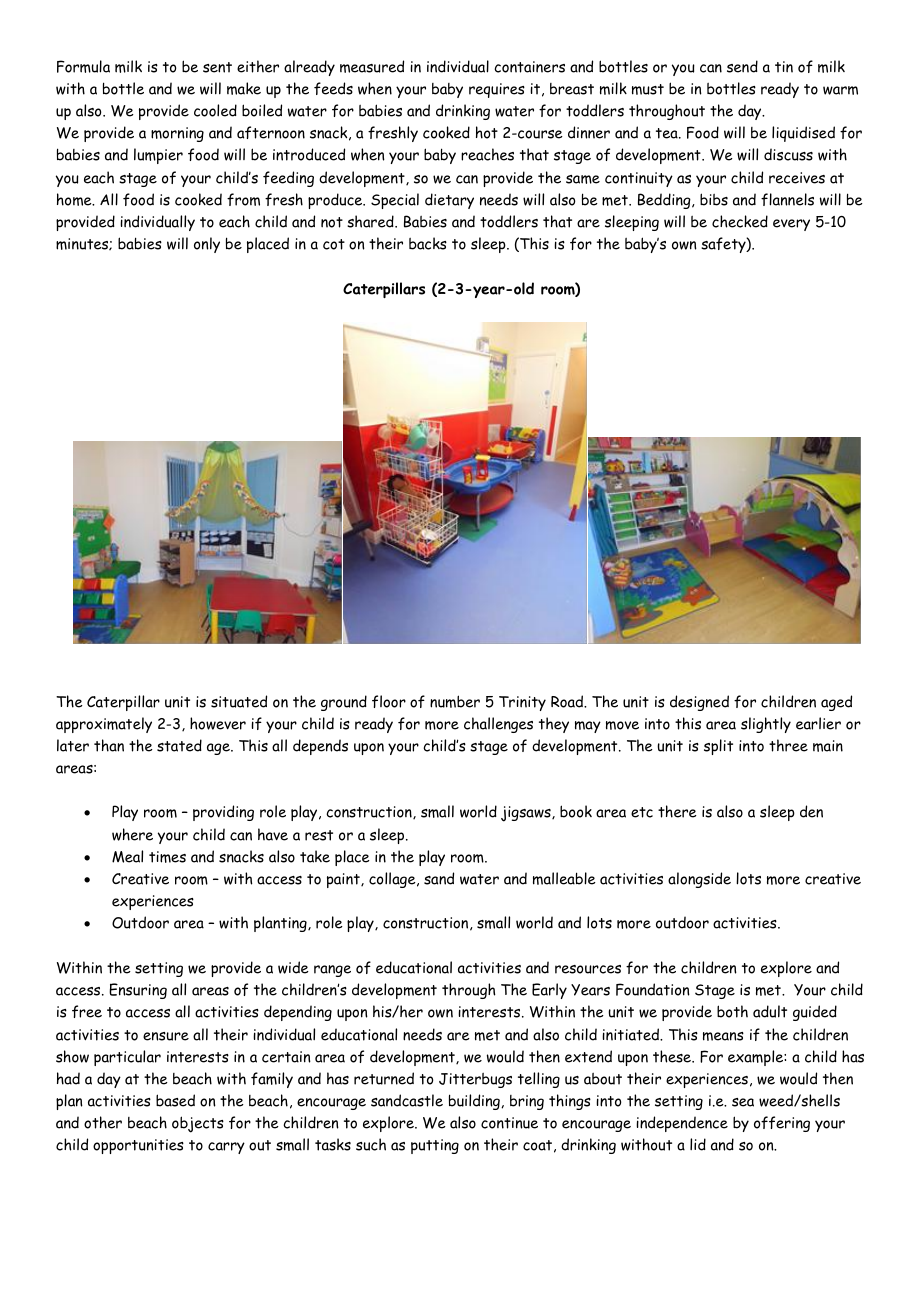 Image resolution: width=924 pixels, height=1308 pixels. What do you see at coordinates (742, 66) in the page?
I see `send` at bounding box center [742, 66].
